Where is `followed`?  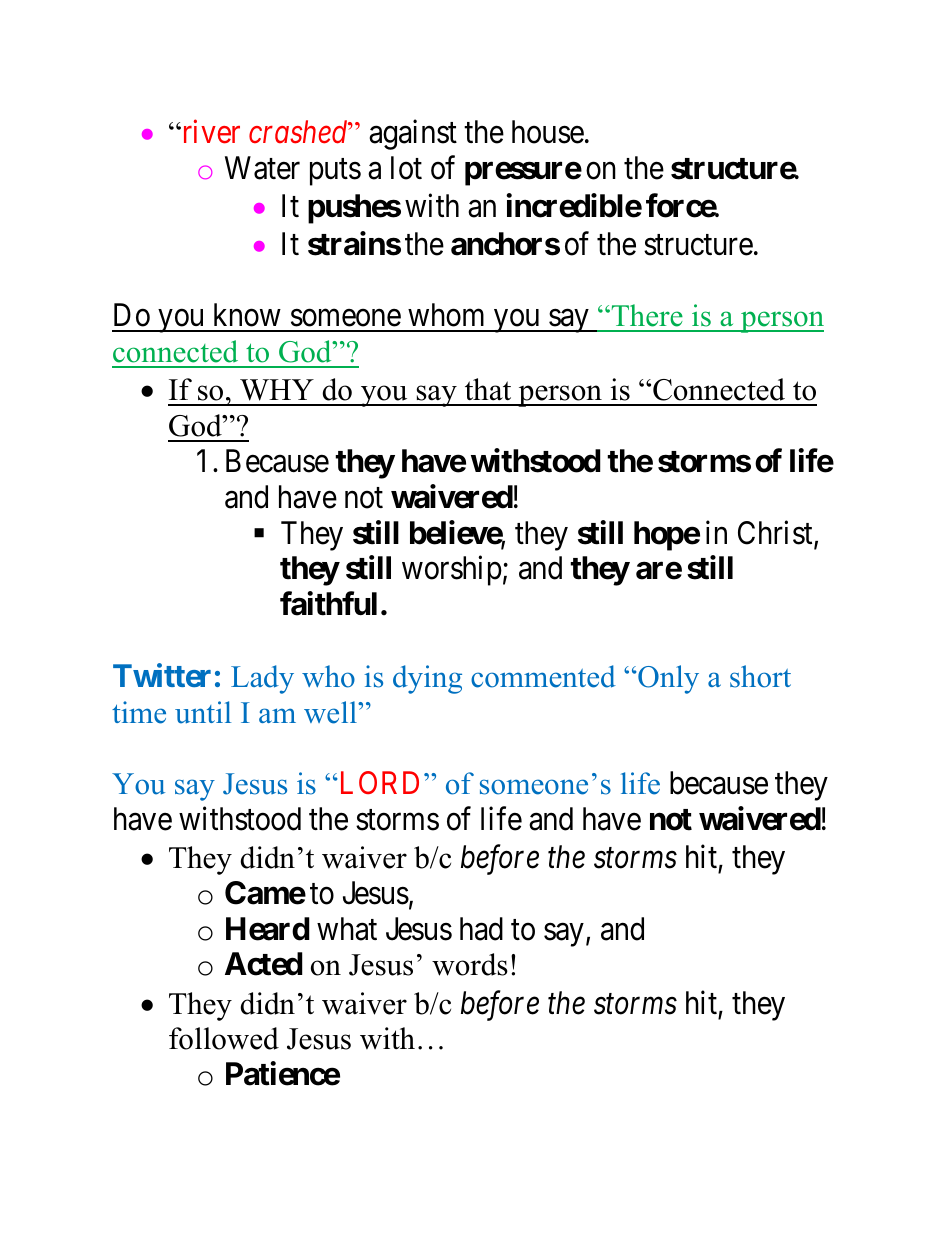
followed is located at coordinates (224, 1038).
